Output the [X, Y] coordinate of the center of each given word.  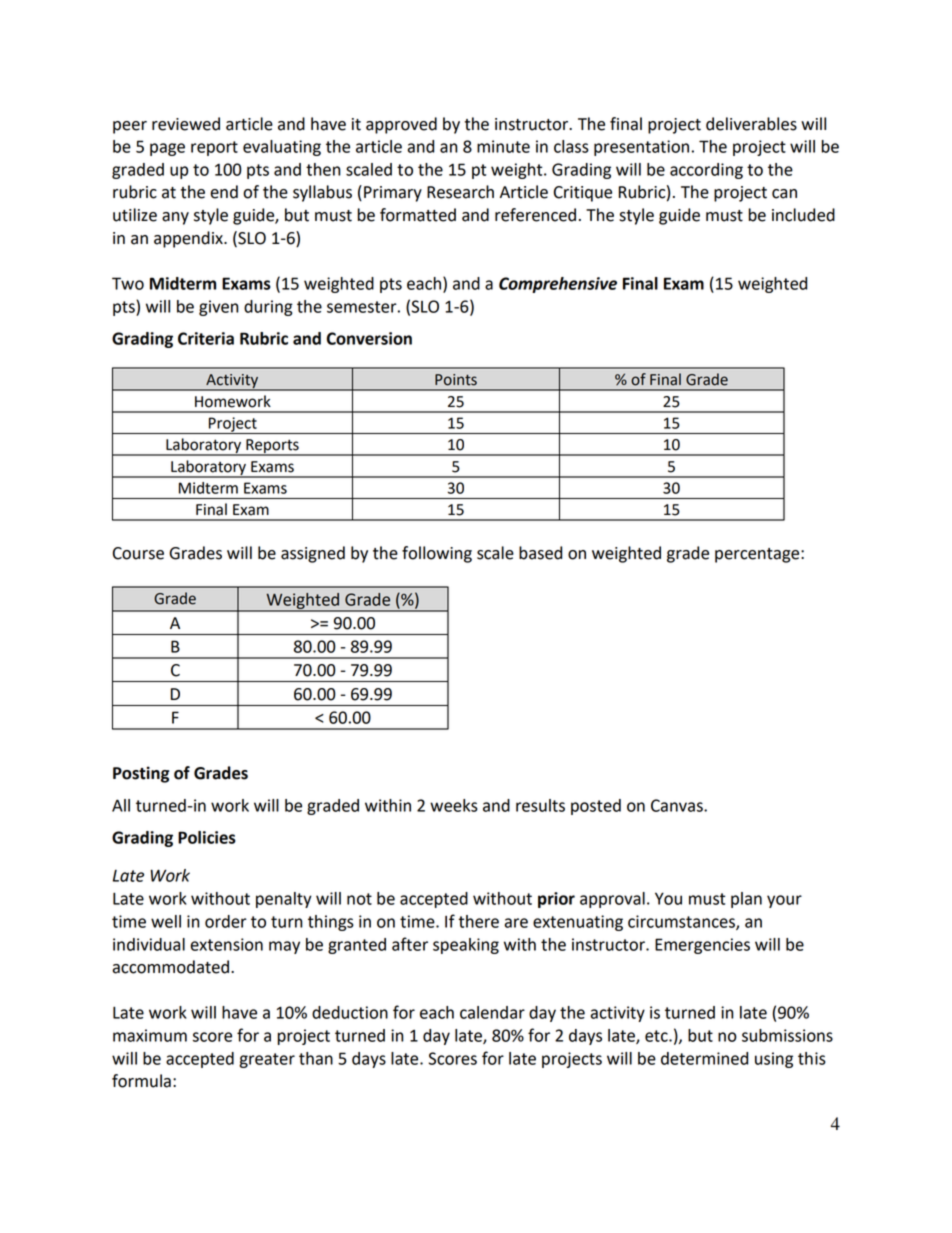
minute [503, 146]
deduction [350, 1012]
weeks [454, 805]
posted [596, 807]
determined [704, 1058]
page [167, 149]
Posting [141, 774]
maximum [150, 1035]
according [706, 171]
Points [456, 380]
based [540, 553]
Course [138, 553]
